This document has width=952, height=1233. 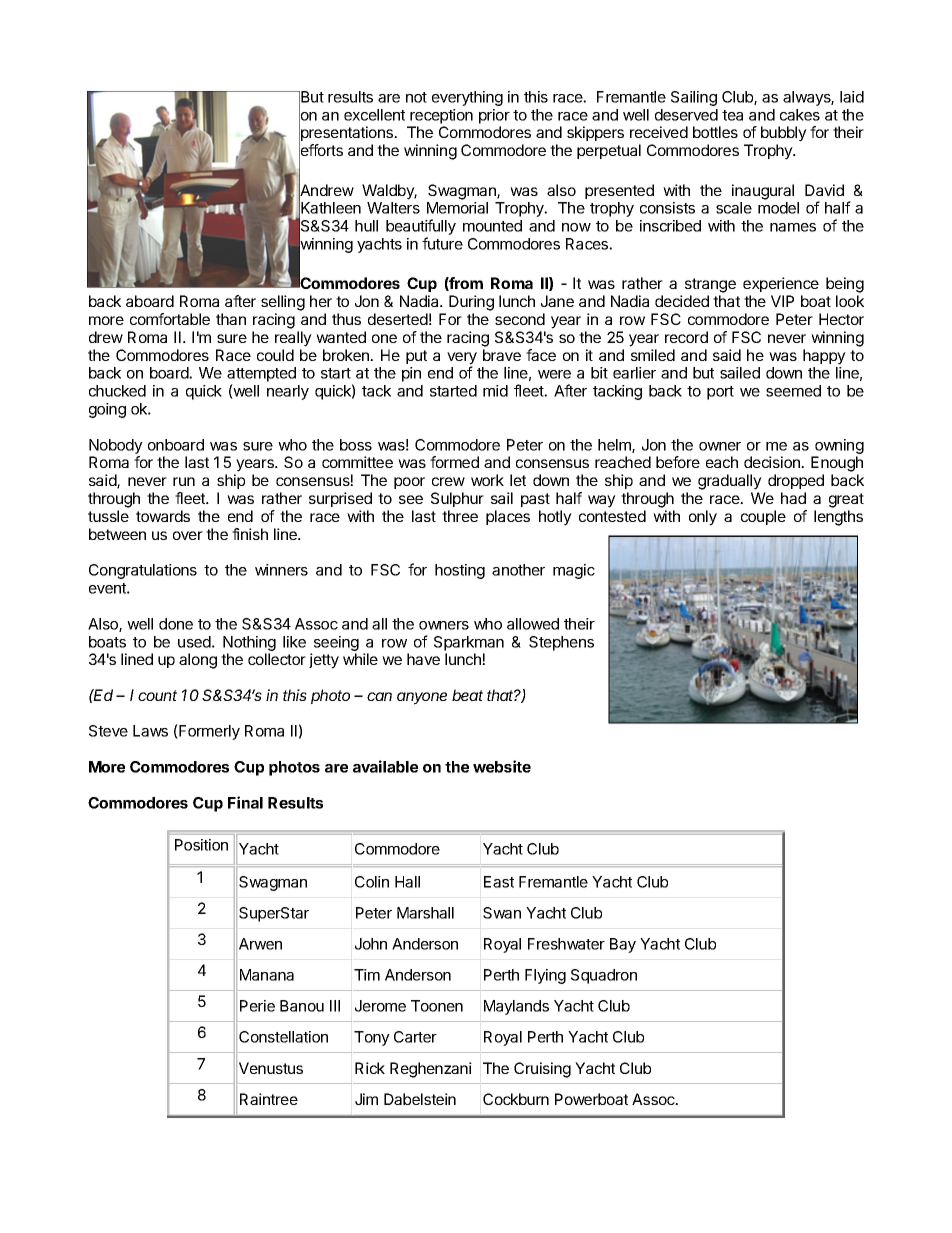 What do you see at coordinates (782, 301) in the document?
I see `VIP` at bounding box center [782, 301].
